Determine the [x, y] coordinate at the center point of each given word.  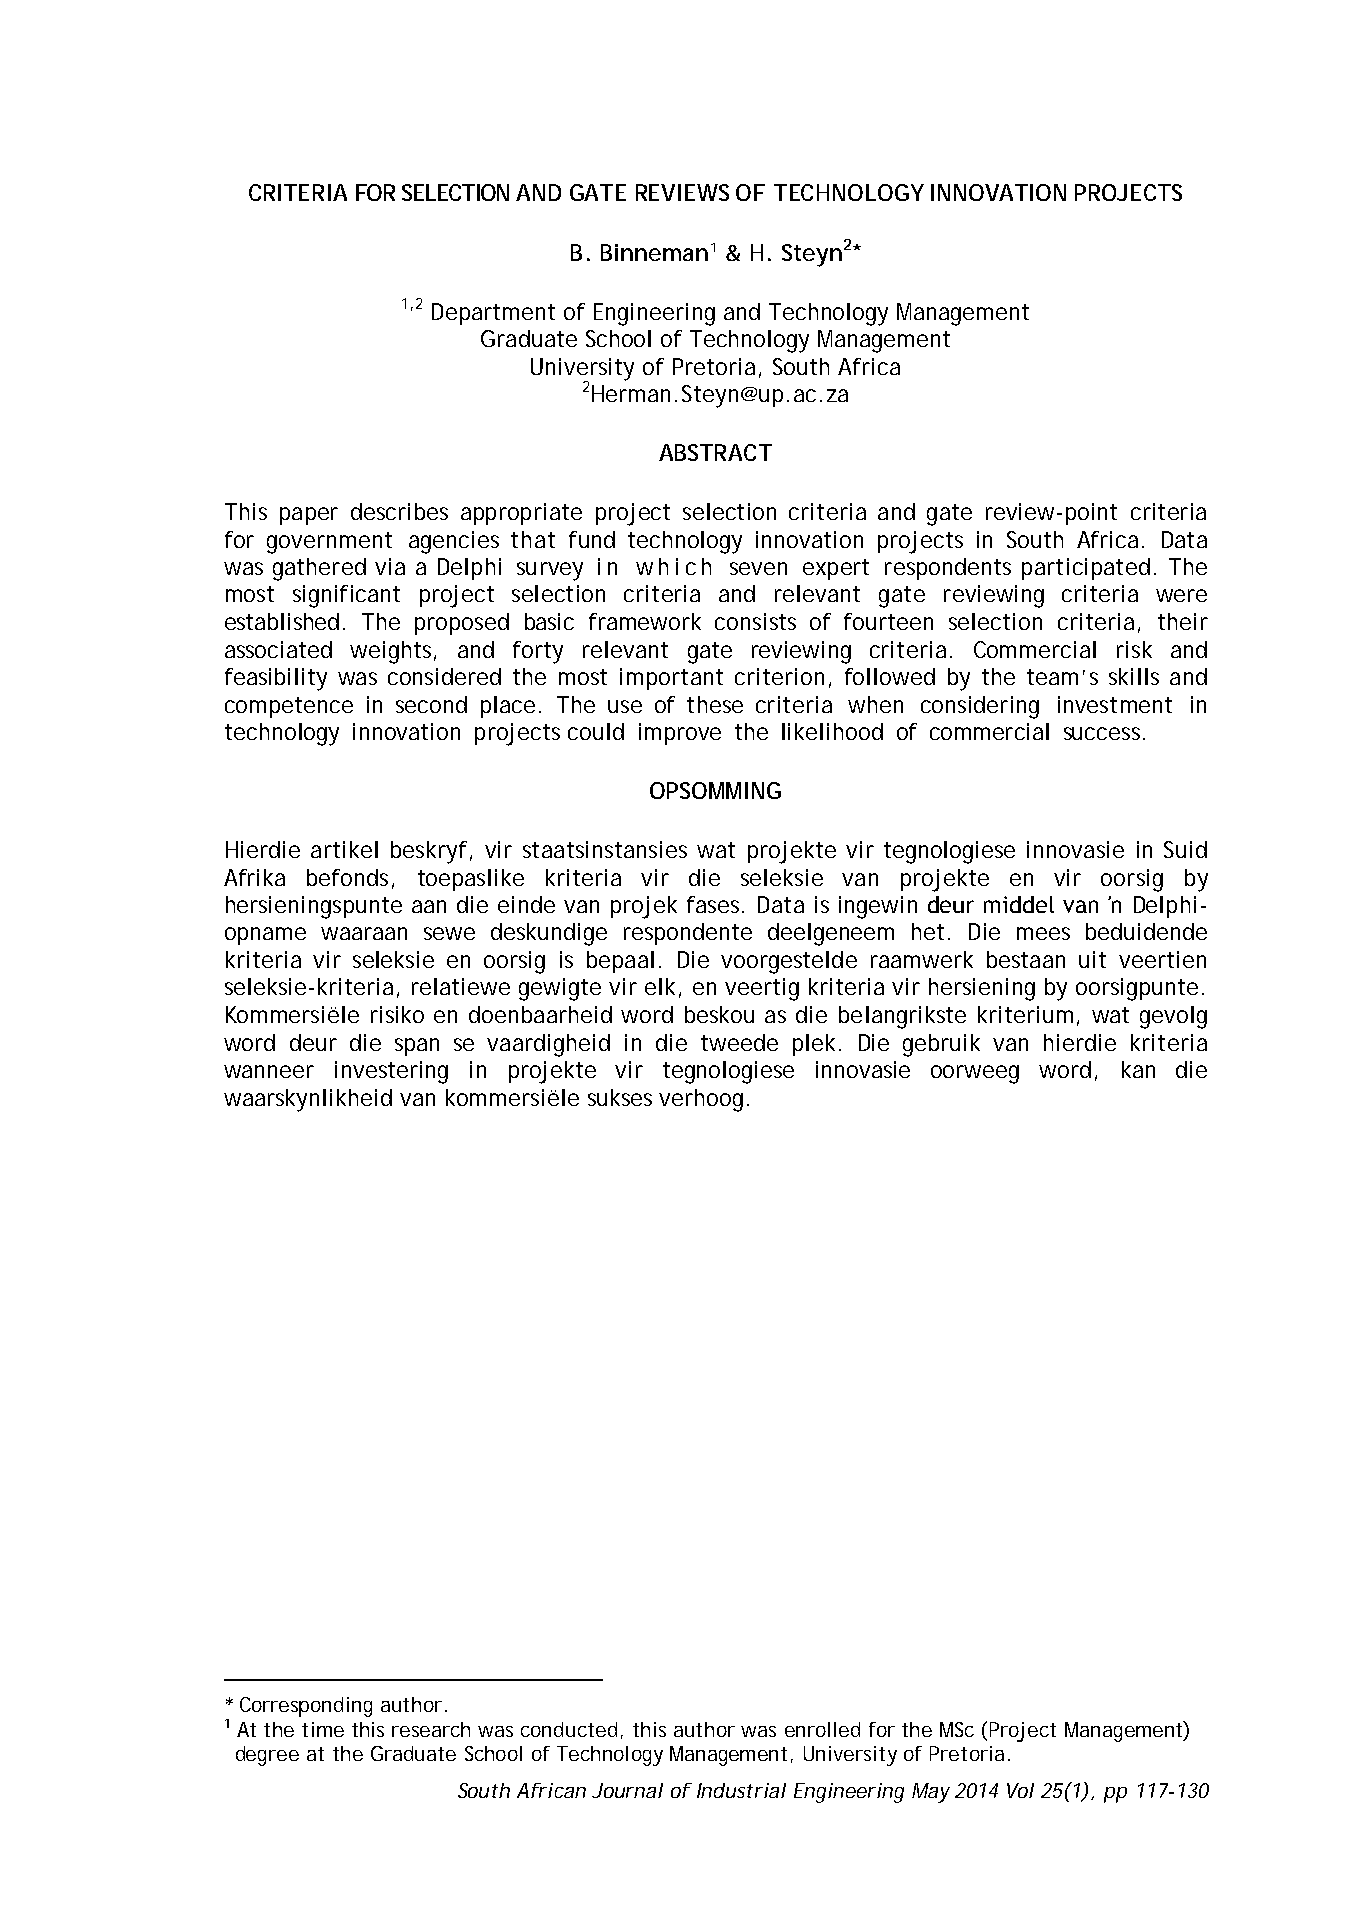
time [323, 1729]
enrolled [822, 1729]
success [1102, 733]
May [930, 1793]
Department [493, 314]
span [417, 1047]
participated [1086, 569]
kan [1138, 1069]
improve [680, 734]
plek [814, 1045]
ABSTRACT [715, 452]
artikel [344, 849]
